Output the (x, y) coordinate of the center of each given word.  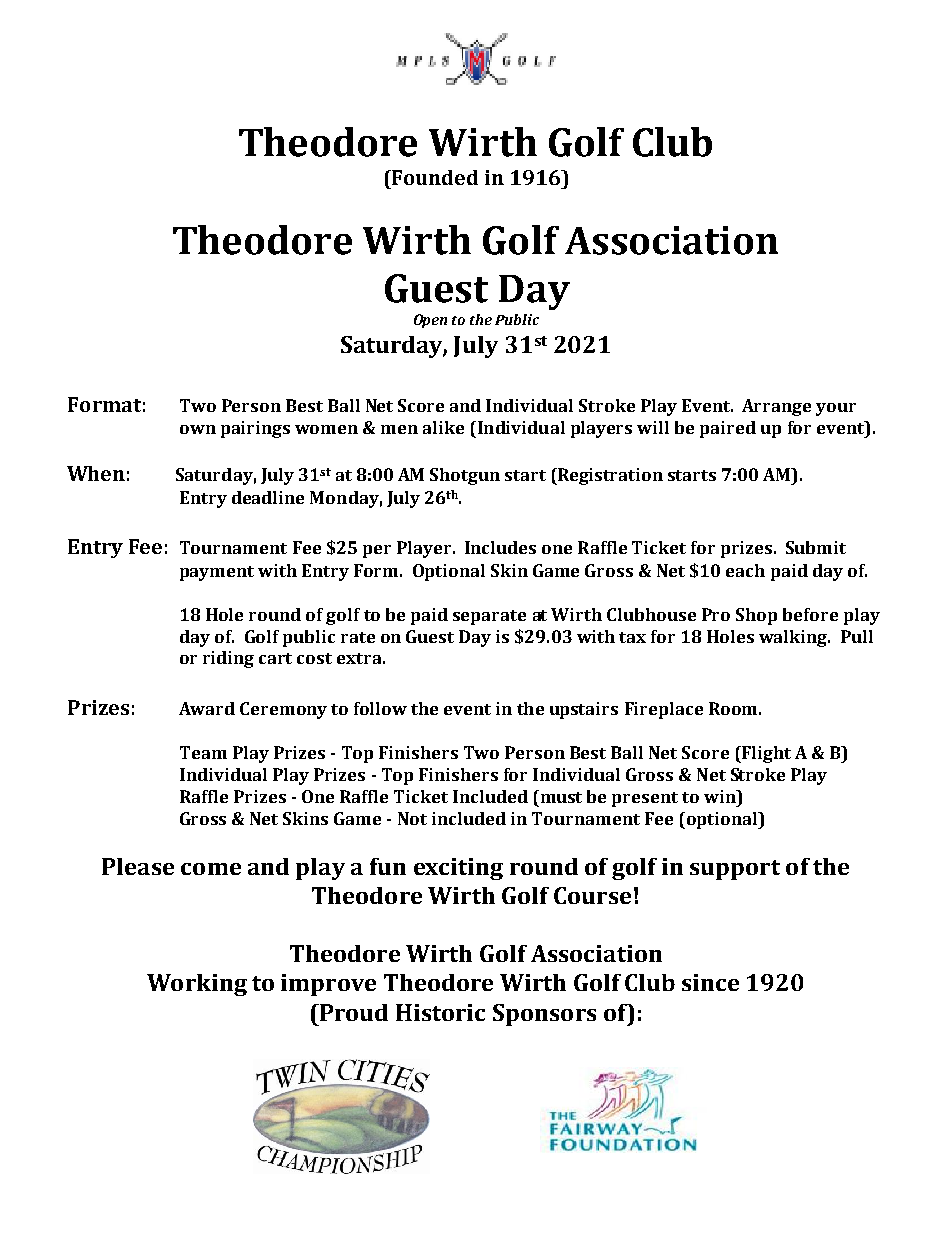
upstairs (584, 710)
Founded (434, 177)
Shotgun (465, 476)
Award (207, 708)
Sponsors (544, 1015)
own (198, 429)
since (710, 982)
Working (197, 985)
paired (728, 429)
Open (430, 321)
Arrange (776, 407)
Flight (765, 754)
